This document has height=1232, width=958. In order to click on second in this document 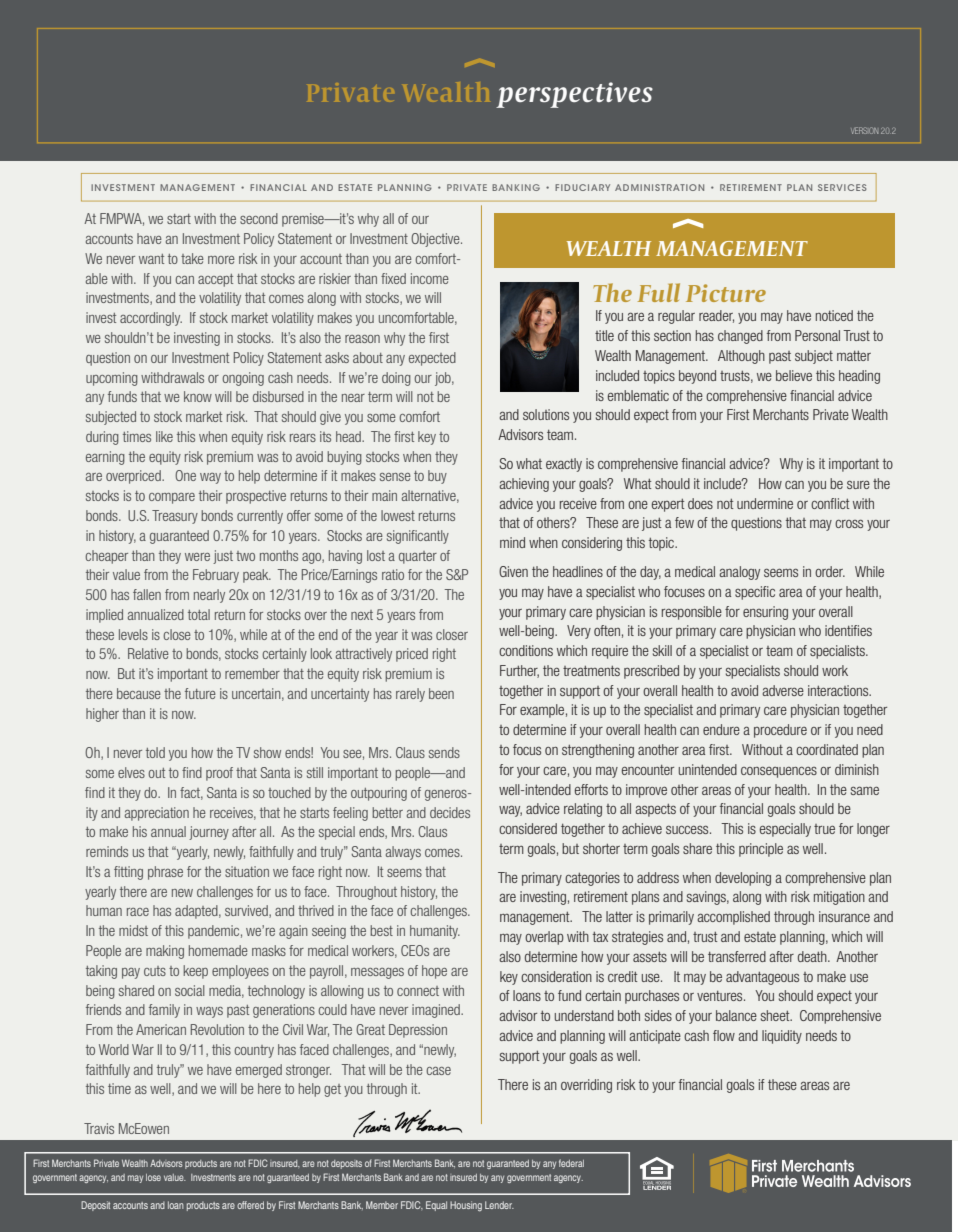, I will do `click(259, 218)`.
